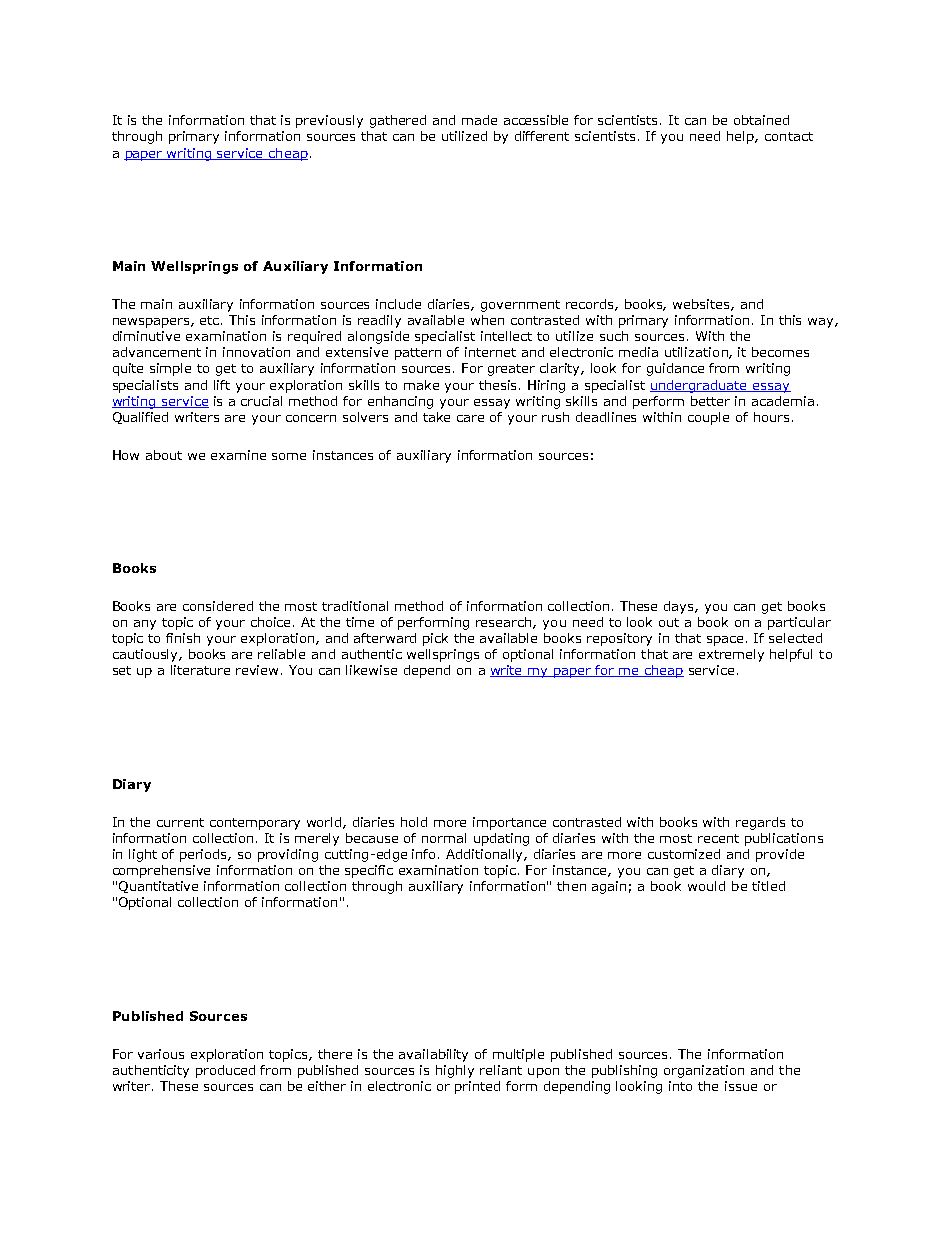 The height and width of the screenshot is (1233, 952). Describe the element at coordinates (761, 120) in the screenshot. I see `obtained` at that location.
